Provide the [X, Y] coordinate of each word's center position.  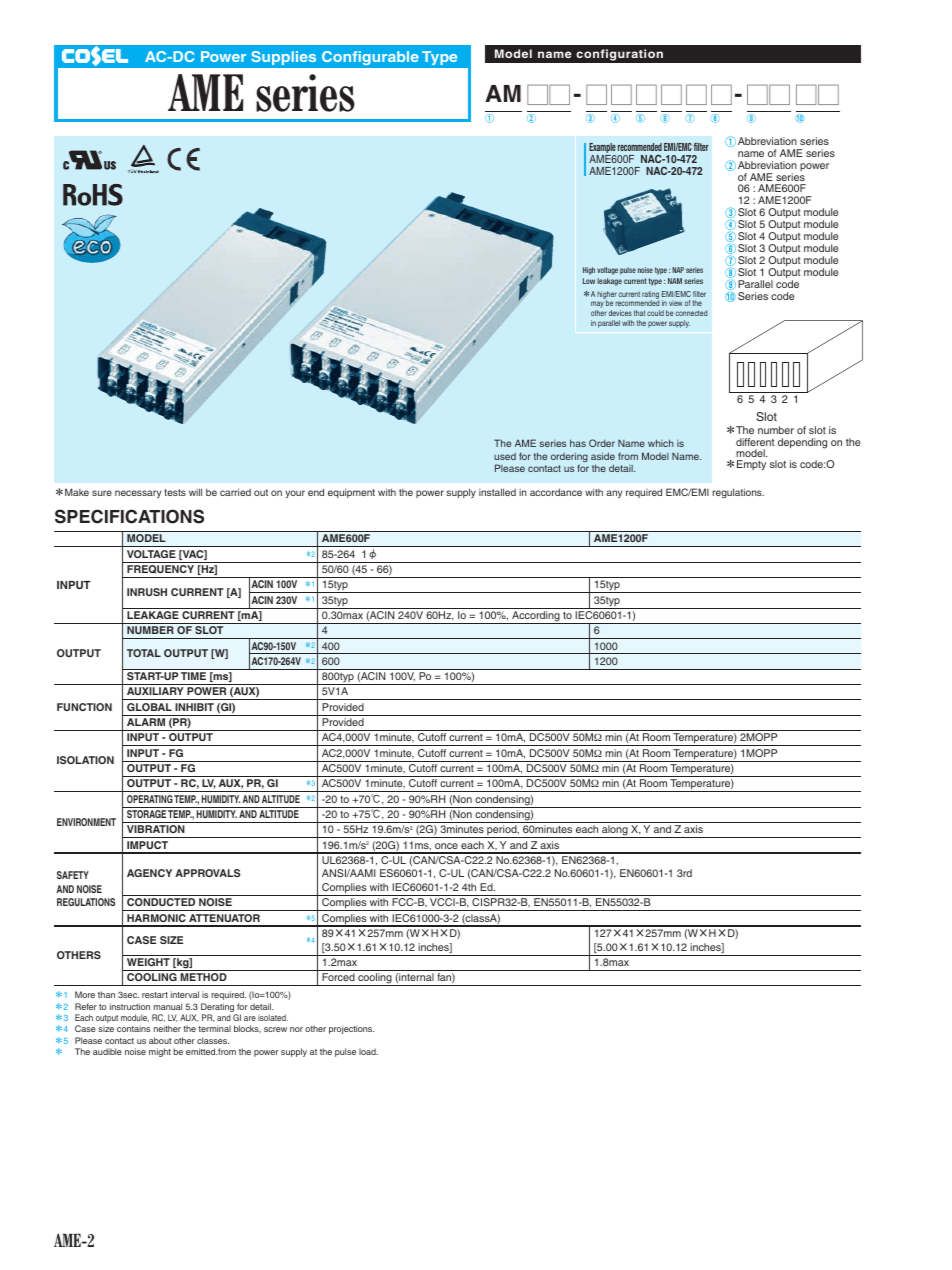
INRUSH [147, 592]
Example [602, 149]
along [615, 831]
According [536, 617]
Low [589, 281]
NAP [678, 270]
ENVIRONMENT [86, 822]
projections [351, 1029]
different [755, 442]
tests [175, 492]
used [505, 456]
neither [167, 1028]
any [614, 494]
